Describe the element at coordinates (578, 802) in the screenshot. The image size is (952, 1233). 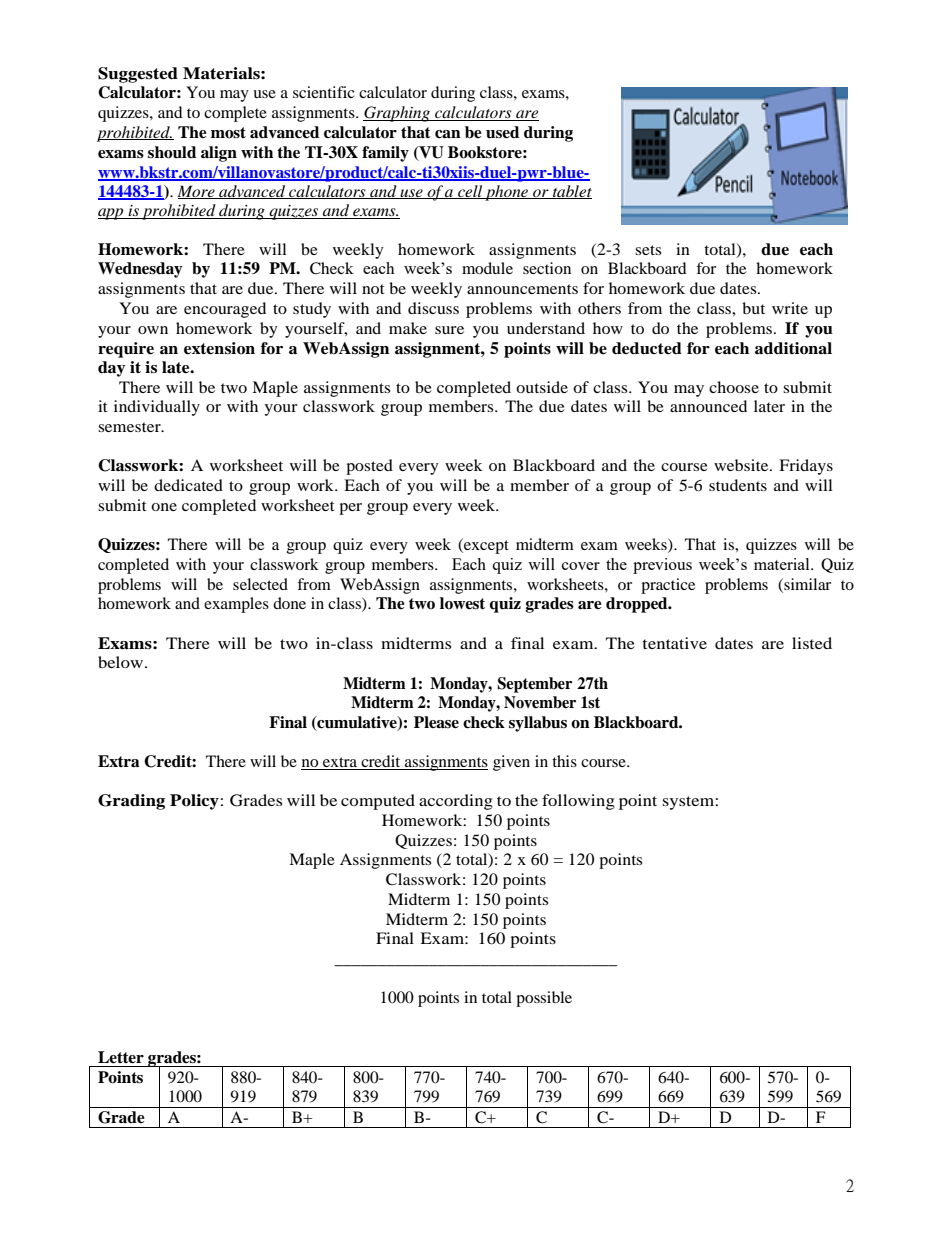
I see `following` at that location.
